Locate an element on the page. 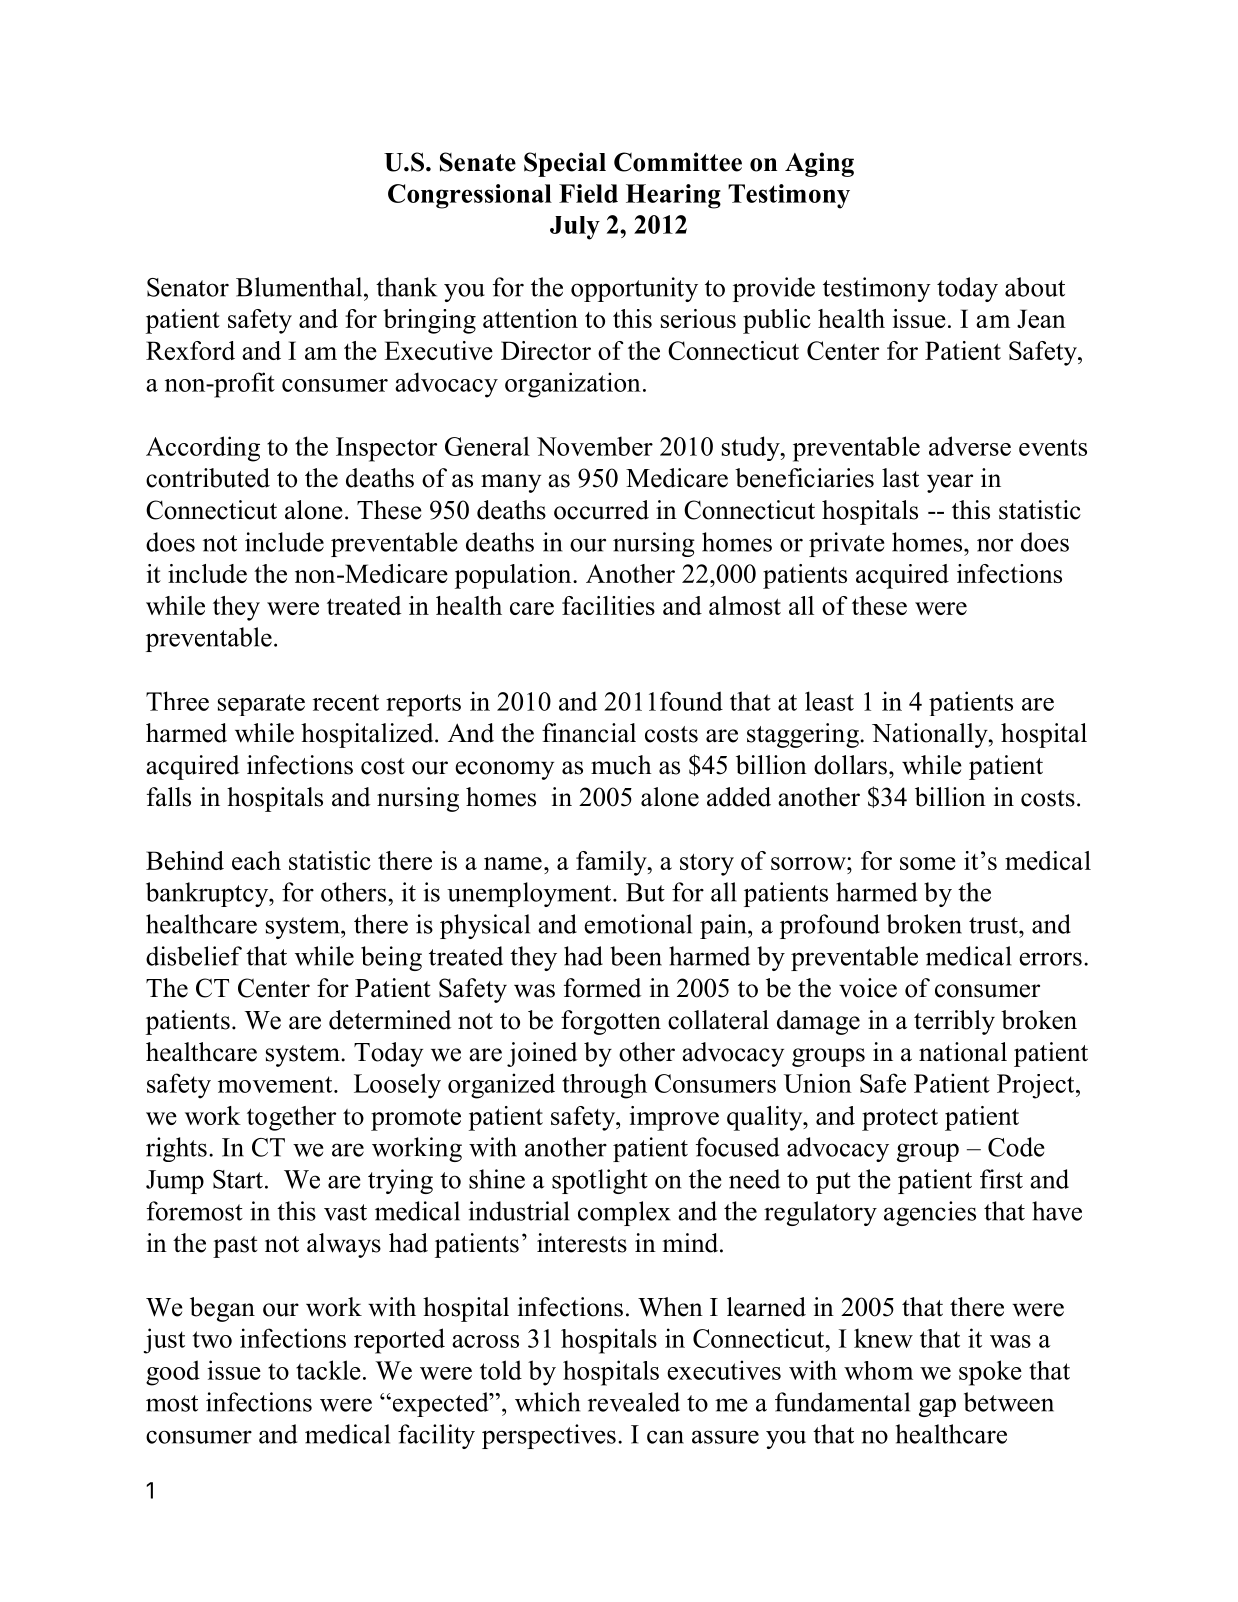 The height and width of the image is (1602, 1238). tackle is located at coordinates (328, 1370).
